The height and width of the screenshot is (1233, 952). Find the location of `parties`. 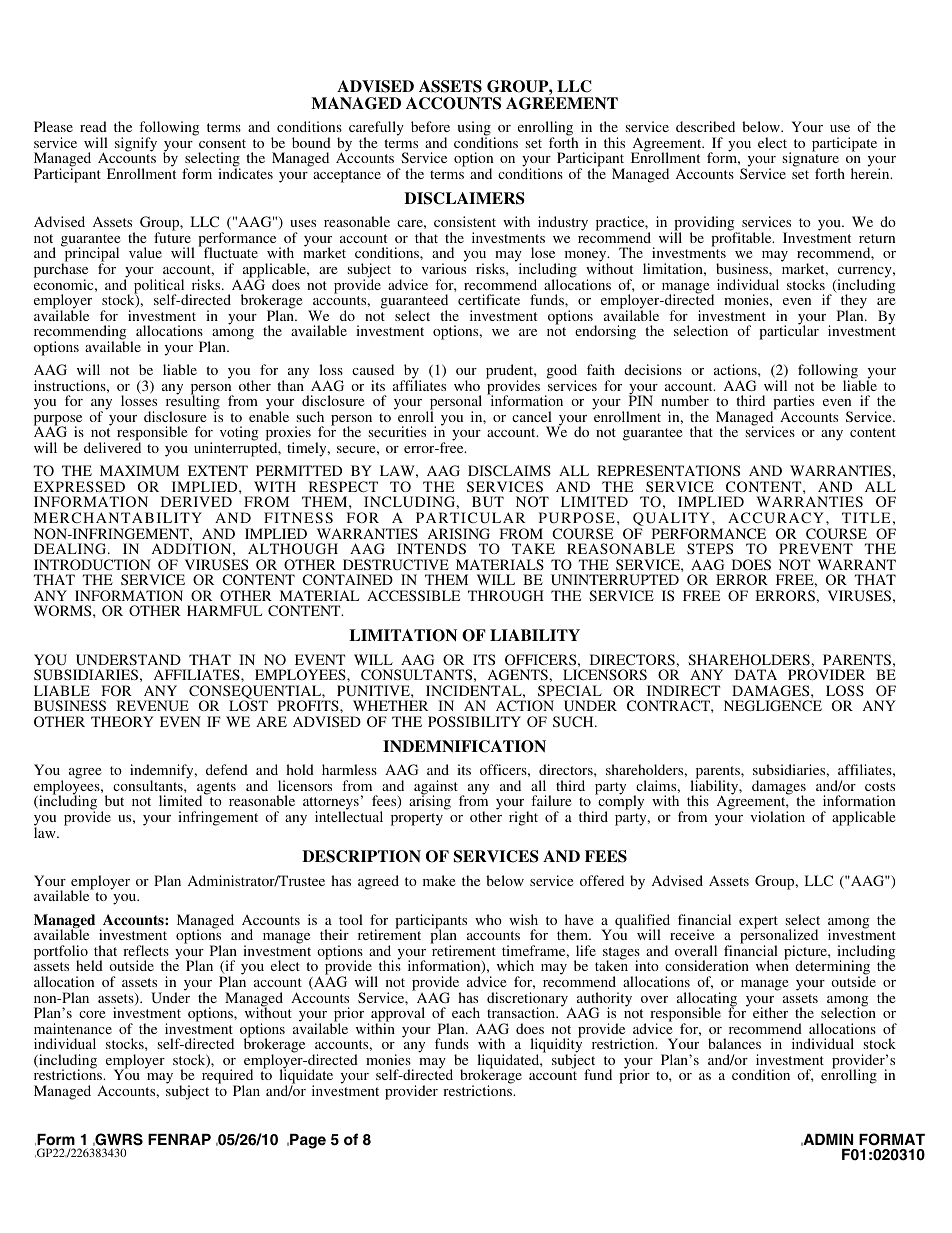

parties is located at coordinates (792, 404).
